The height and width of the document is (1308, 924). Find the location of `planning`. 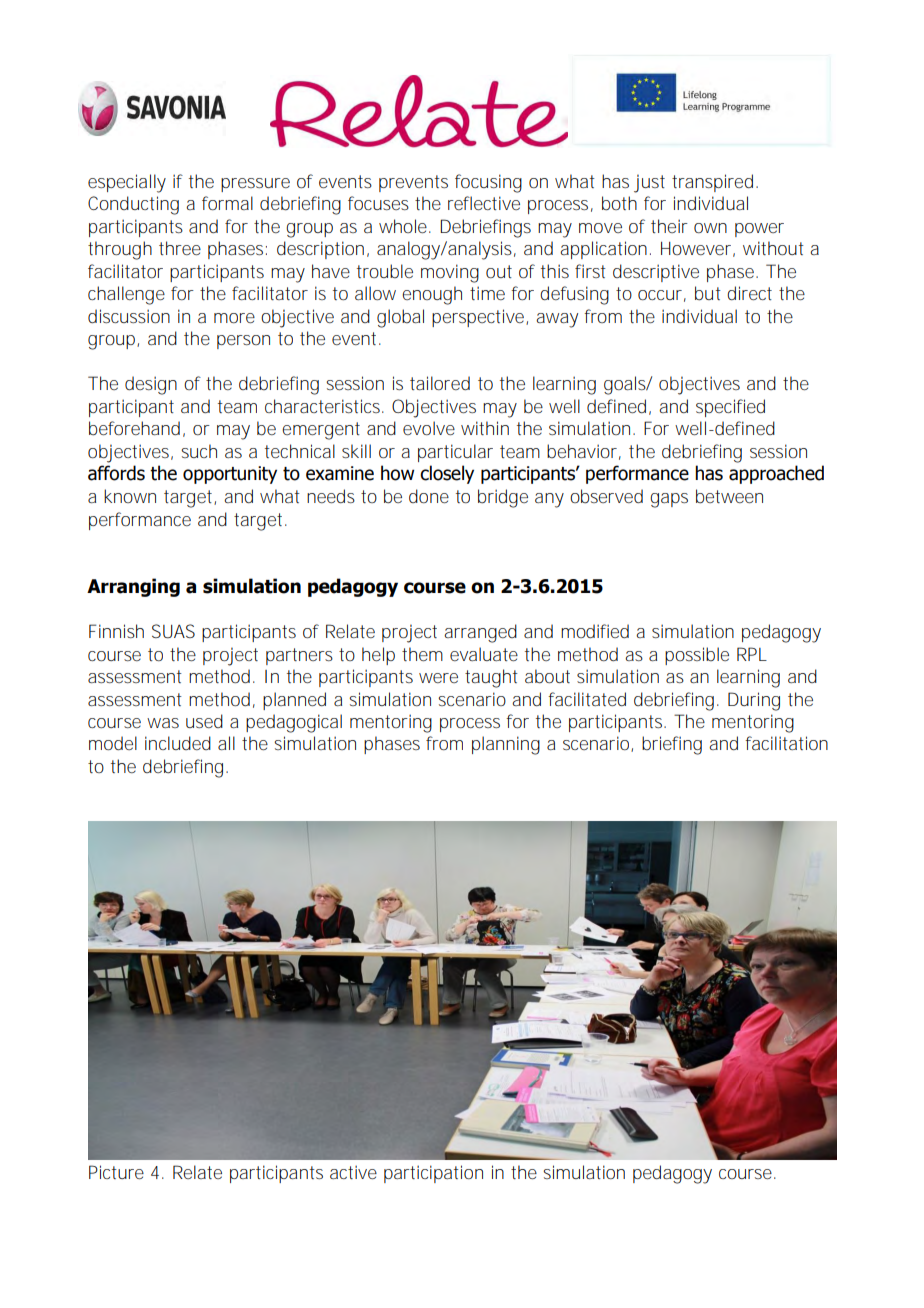

planning is located at coordinates (506, 745).
